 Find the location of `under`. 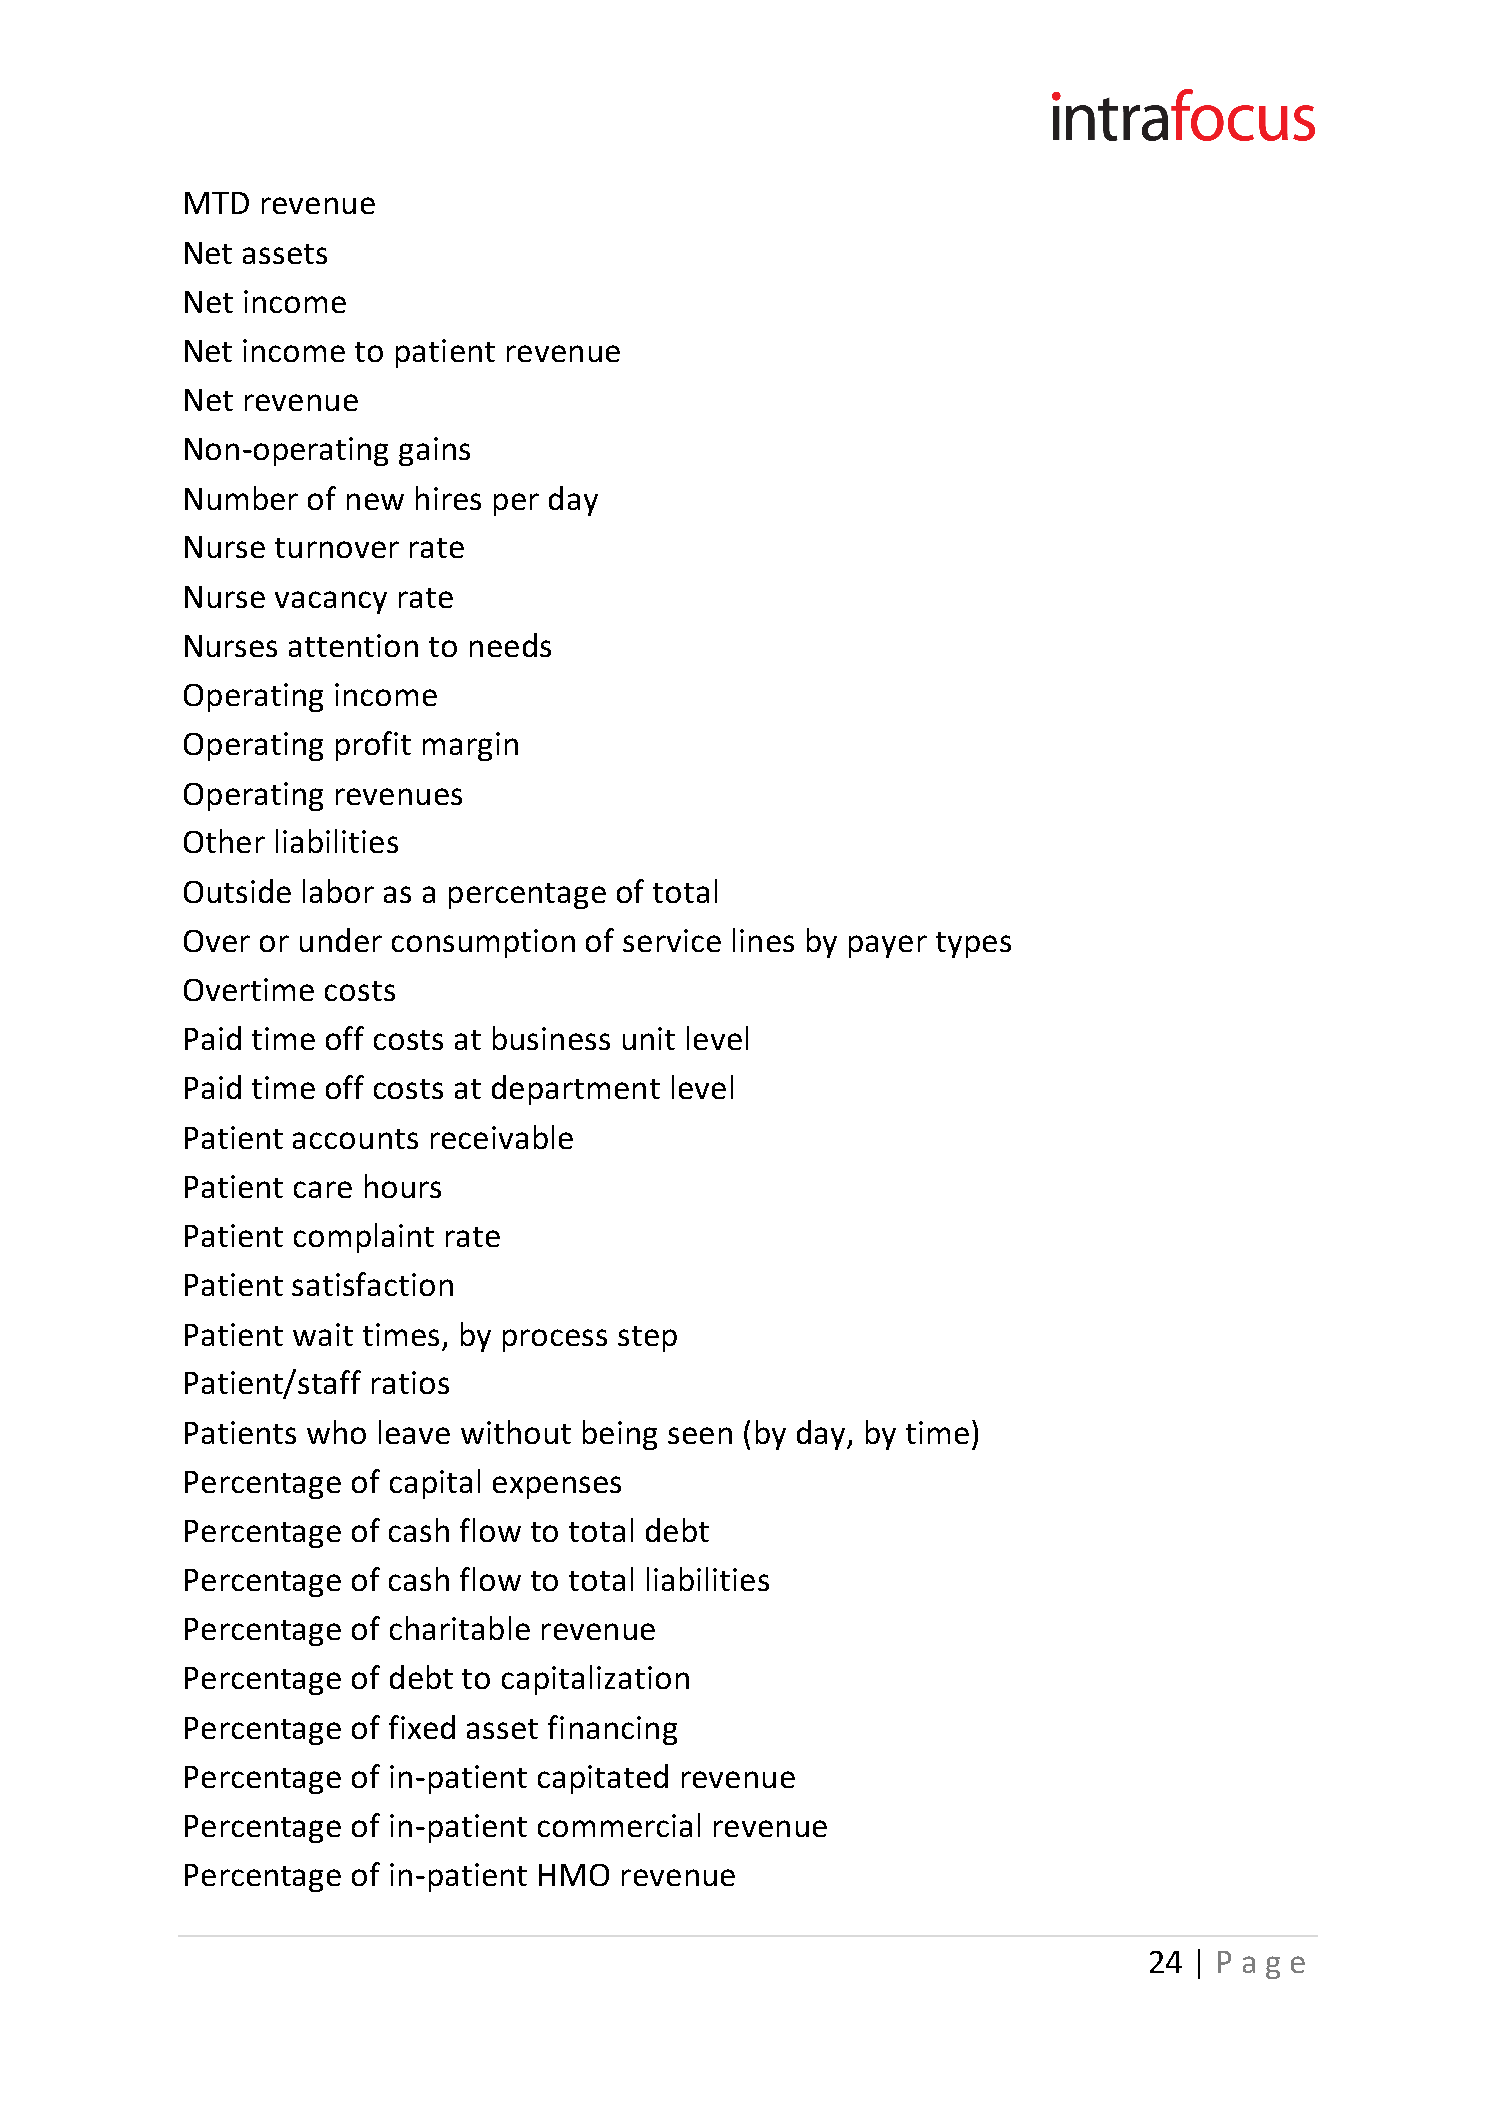

under is located at coordinates (341, 940).
